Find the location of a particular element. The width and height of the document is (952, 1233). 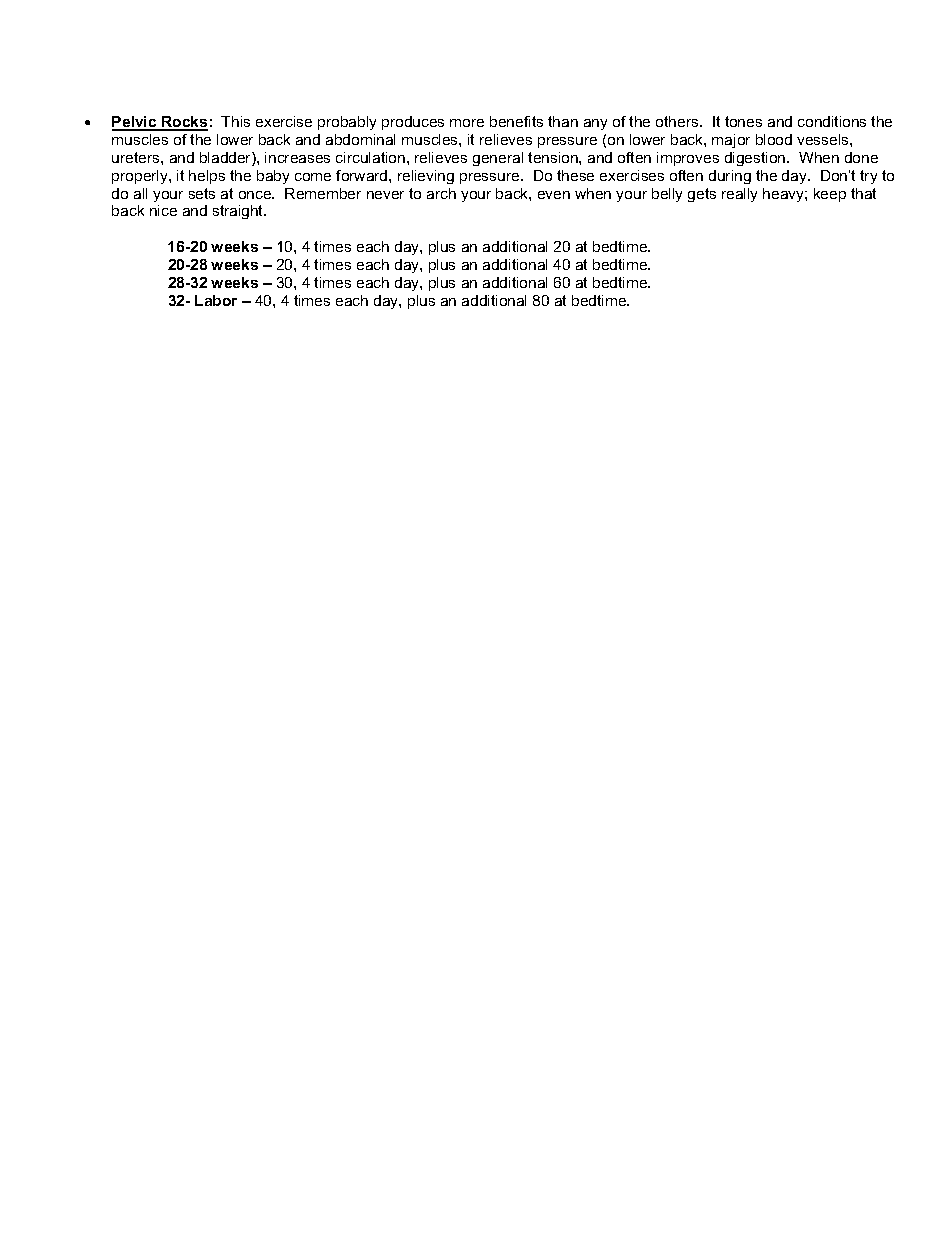

Rocks is located at coordinates (184, 123).
